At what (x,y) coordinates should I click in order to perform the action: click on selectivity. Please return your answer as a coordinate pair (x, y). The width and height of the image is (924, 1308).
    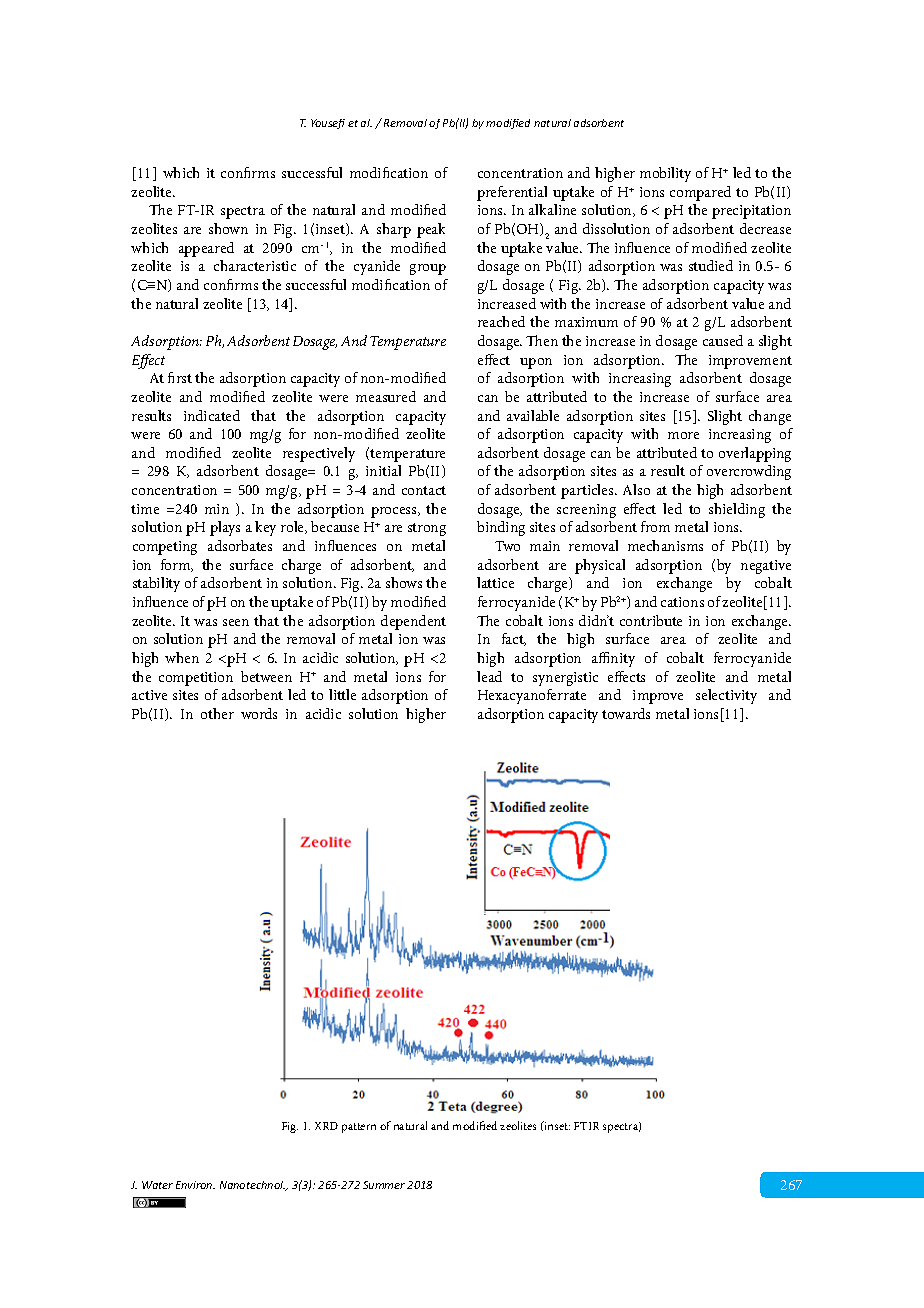
    Looking at the image, I should click on (726, 696).
